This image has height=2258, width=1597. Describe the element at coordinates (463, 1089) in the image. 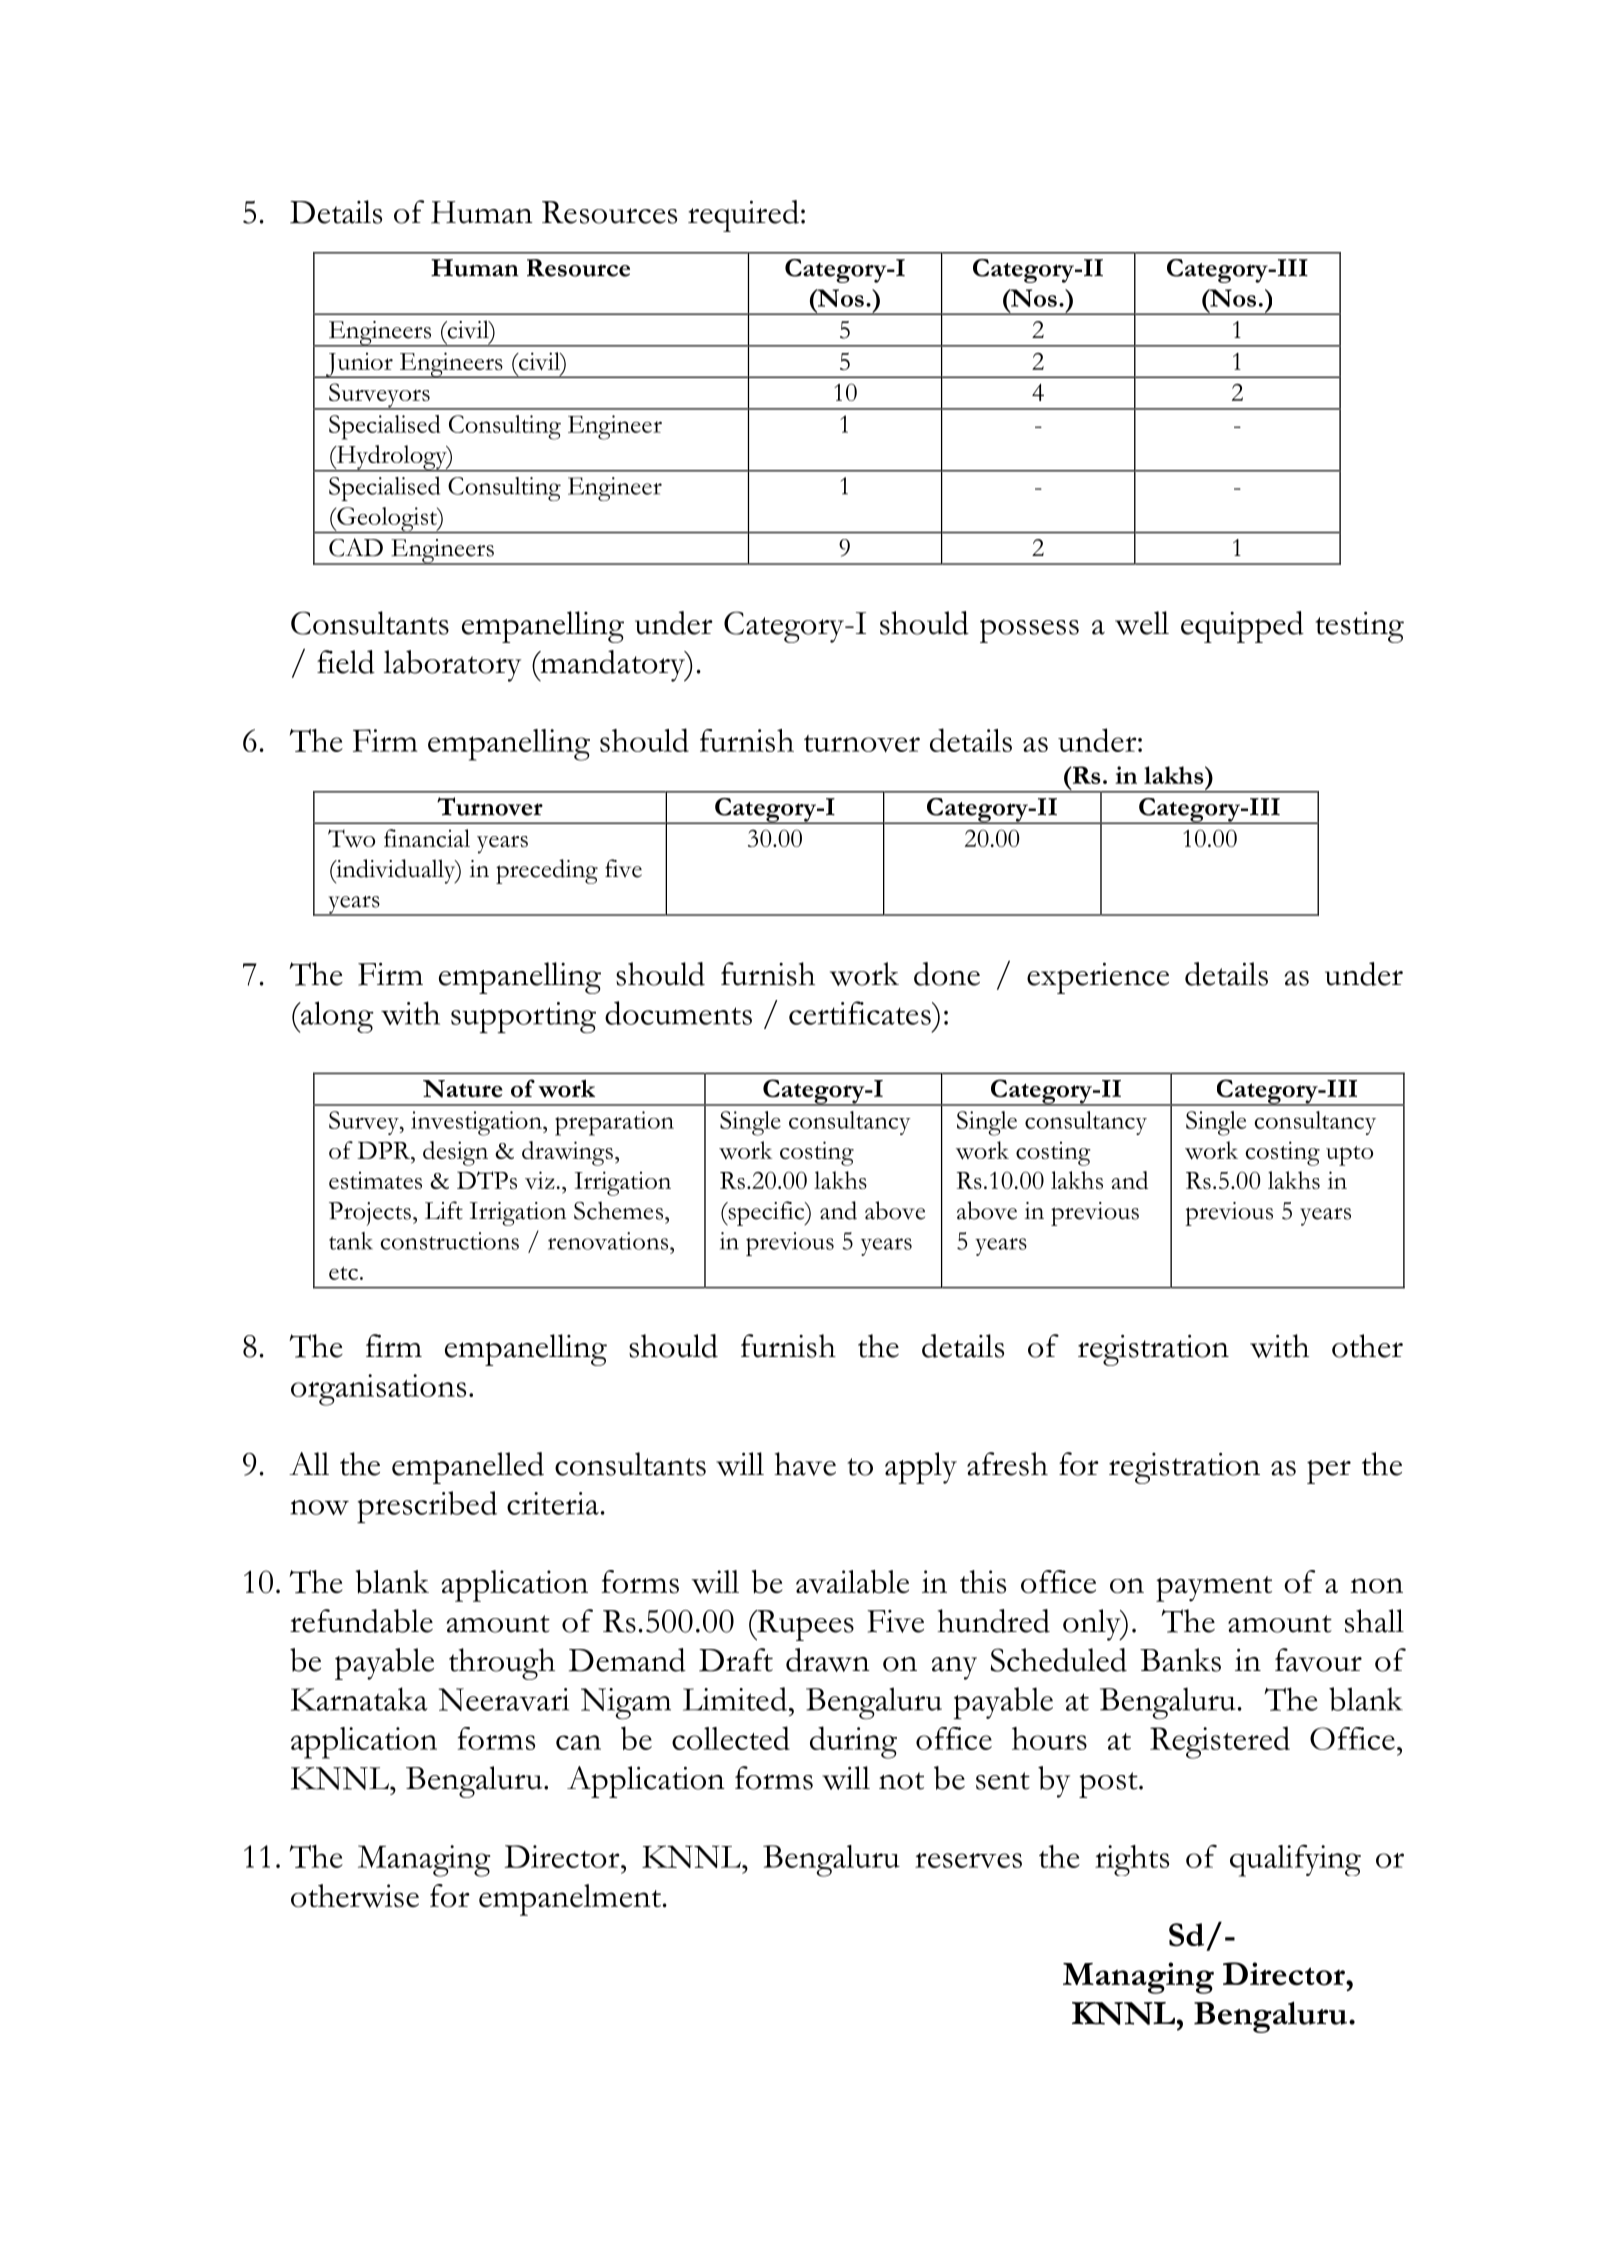

I see `Nature` at that location.
